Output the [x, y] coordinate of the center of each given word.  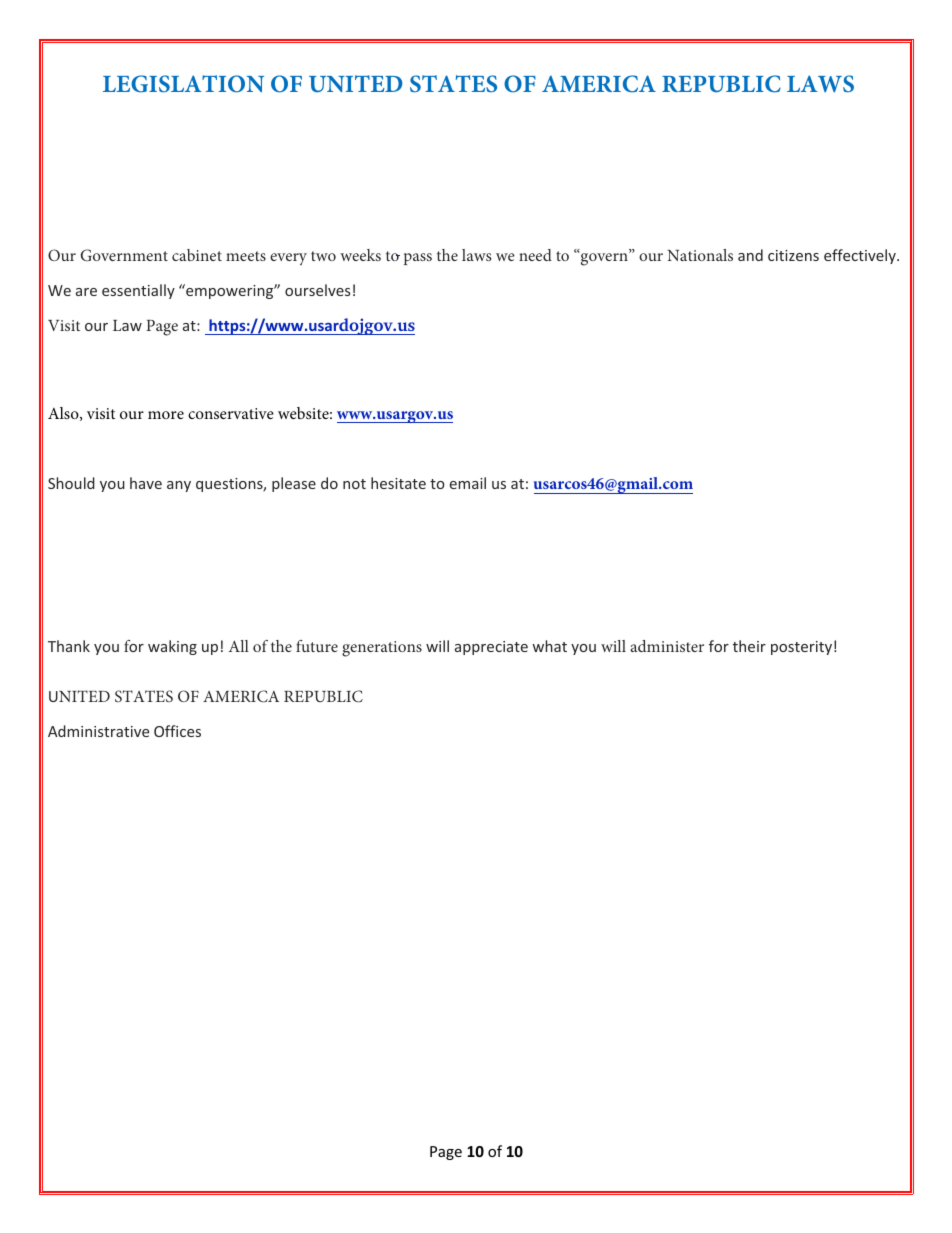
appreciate [491, 648]
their [749, 646]
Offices [177, 731]
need [535, 255]
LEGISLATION [183, 84]
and [750, 255]
